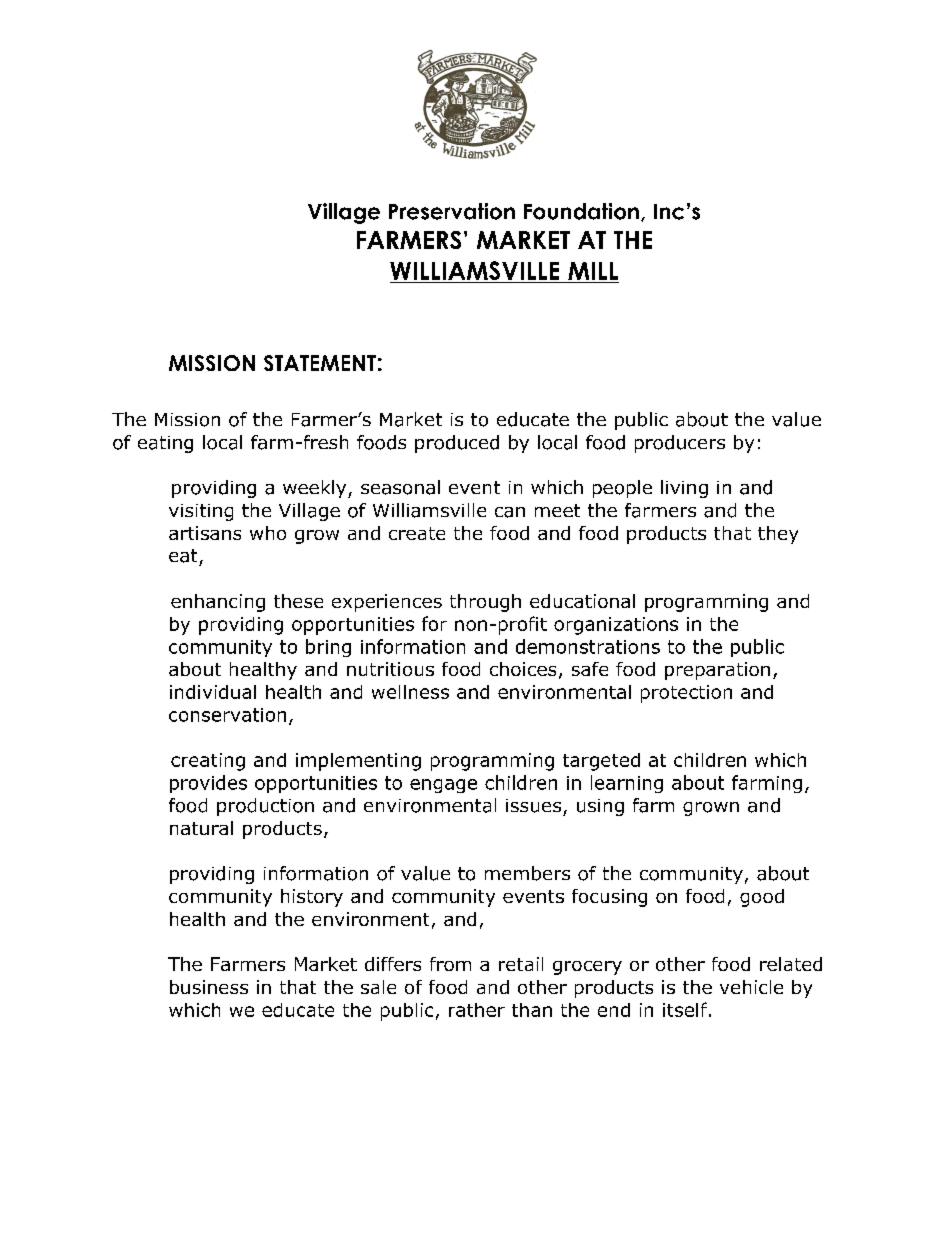 The width and height of the screenshot is (952, 1233). I want to click on Foundation, so click(581, 211).
